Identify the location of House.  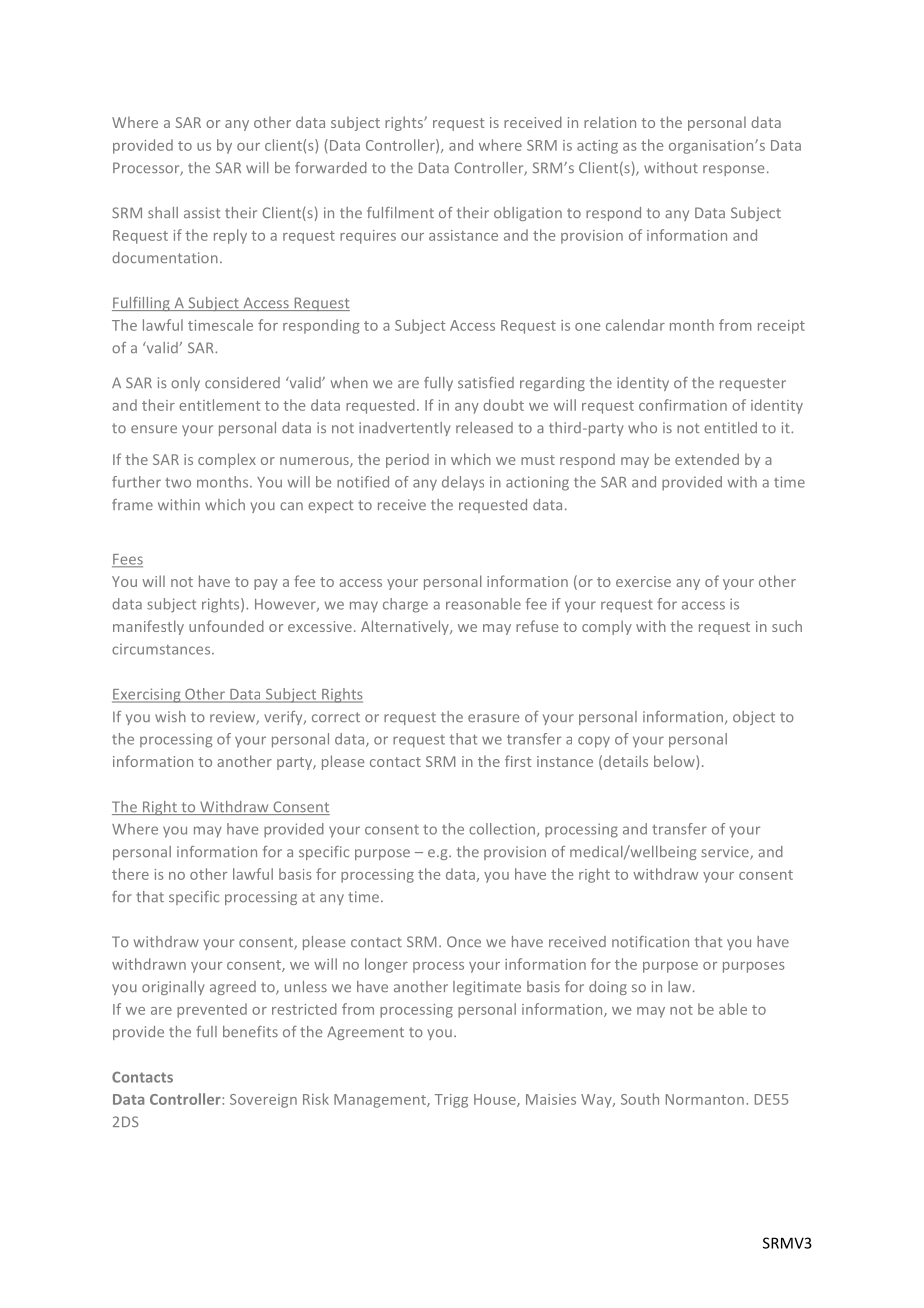
(496, 1100).
